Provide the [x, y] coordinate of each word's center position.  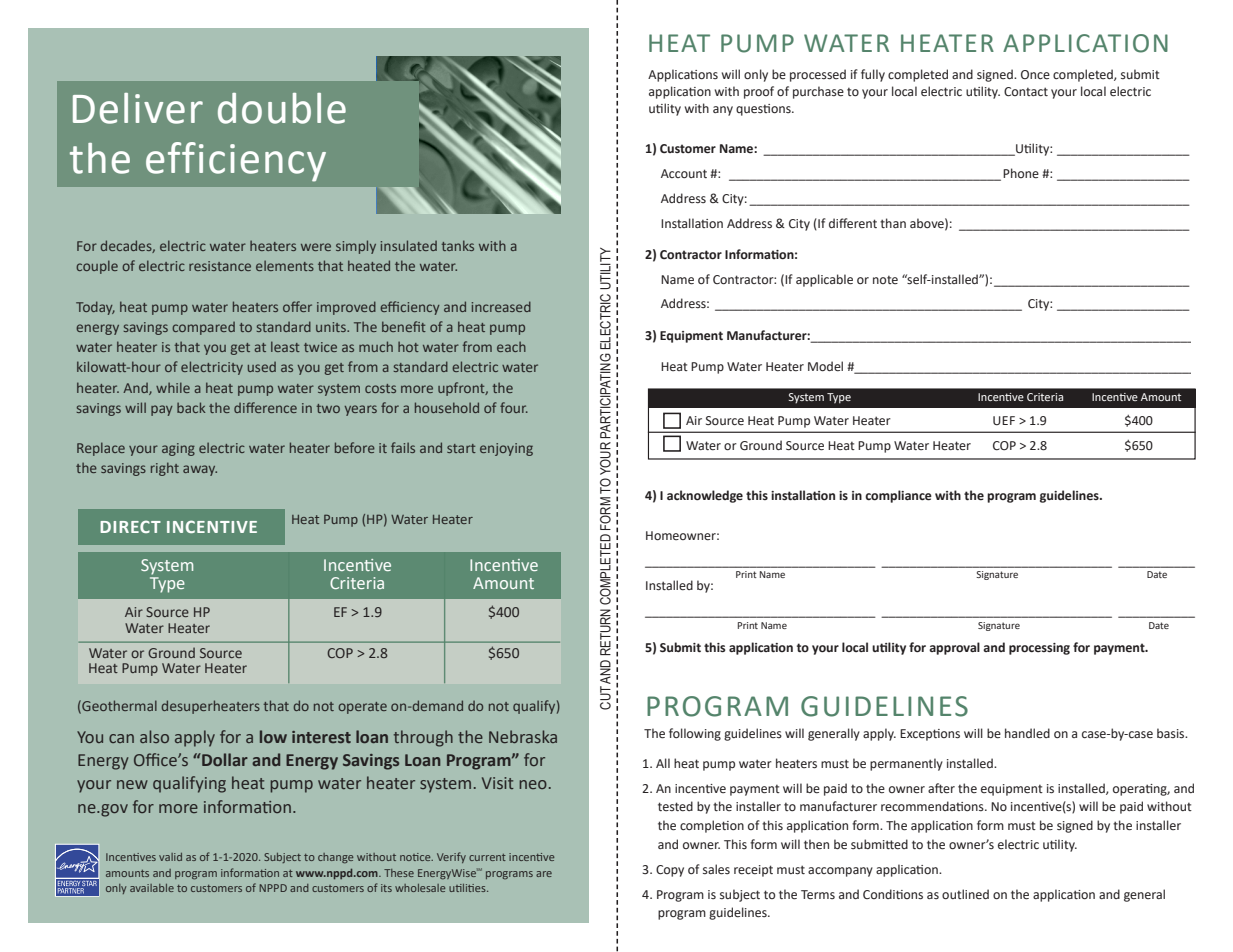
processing [1039, 649]
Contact [1026, 92]
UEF [1004, 421]
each [511, 346]
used [262, 367]
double [282, 108]
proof [759, 92]
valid [170, 857]
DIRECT [130, 526]
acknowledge [705, 496]
